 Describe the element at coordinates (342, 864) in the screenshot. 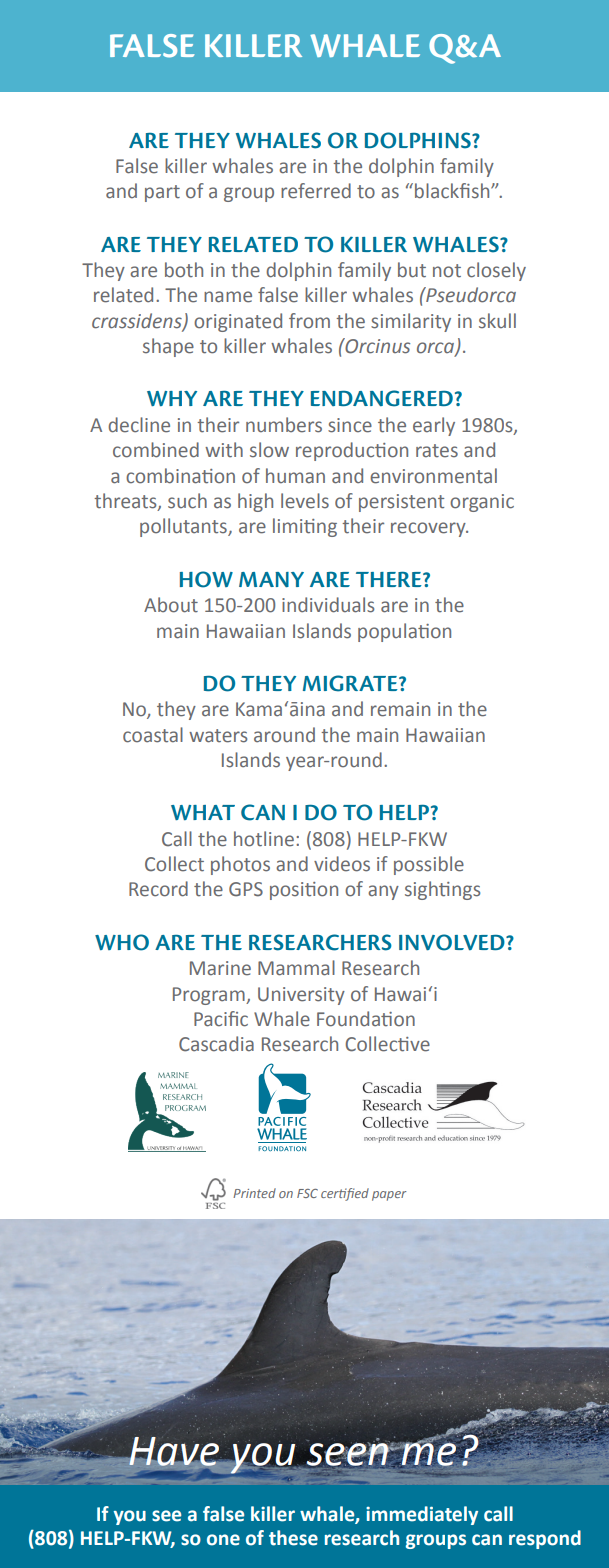

I see `videos` at that location.
